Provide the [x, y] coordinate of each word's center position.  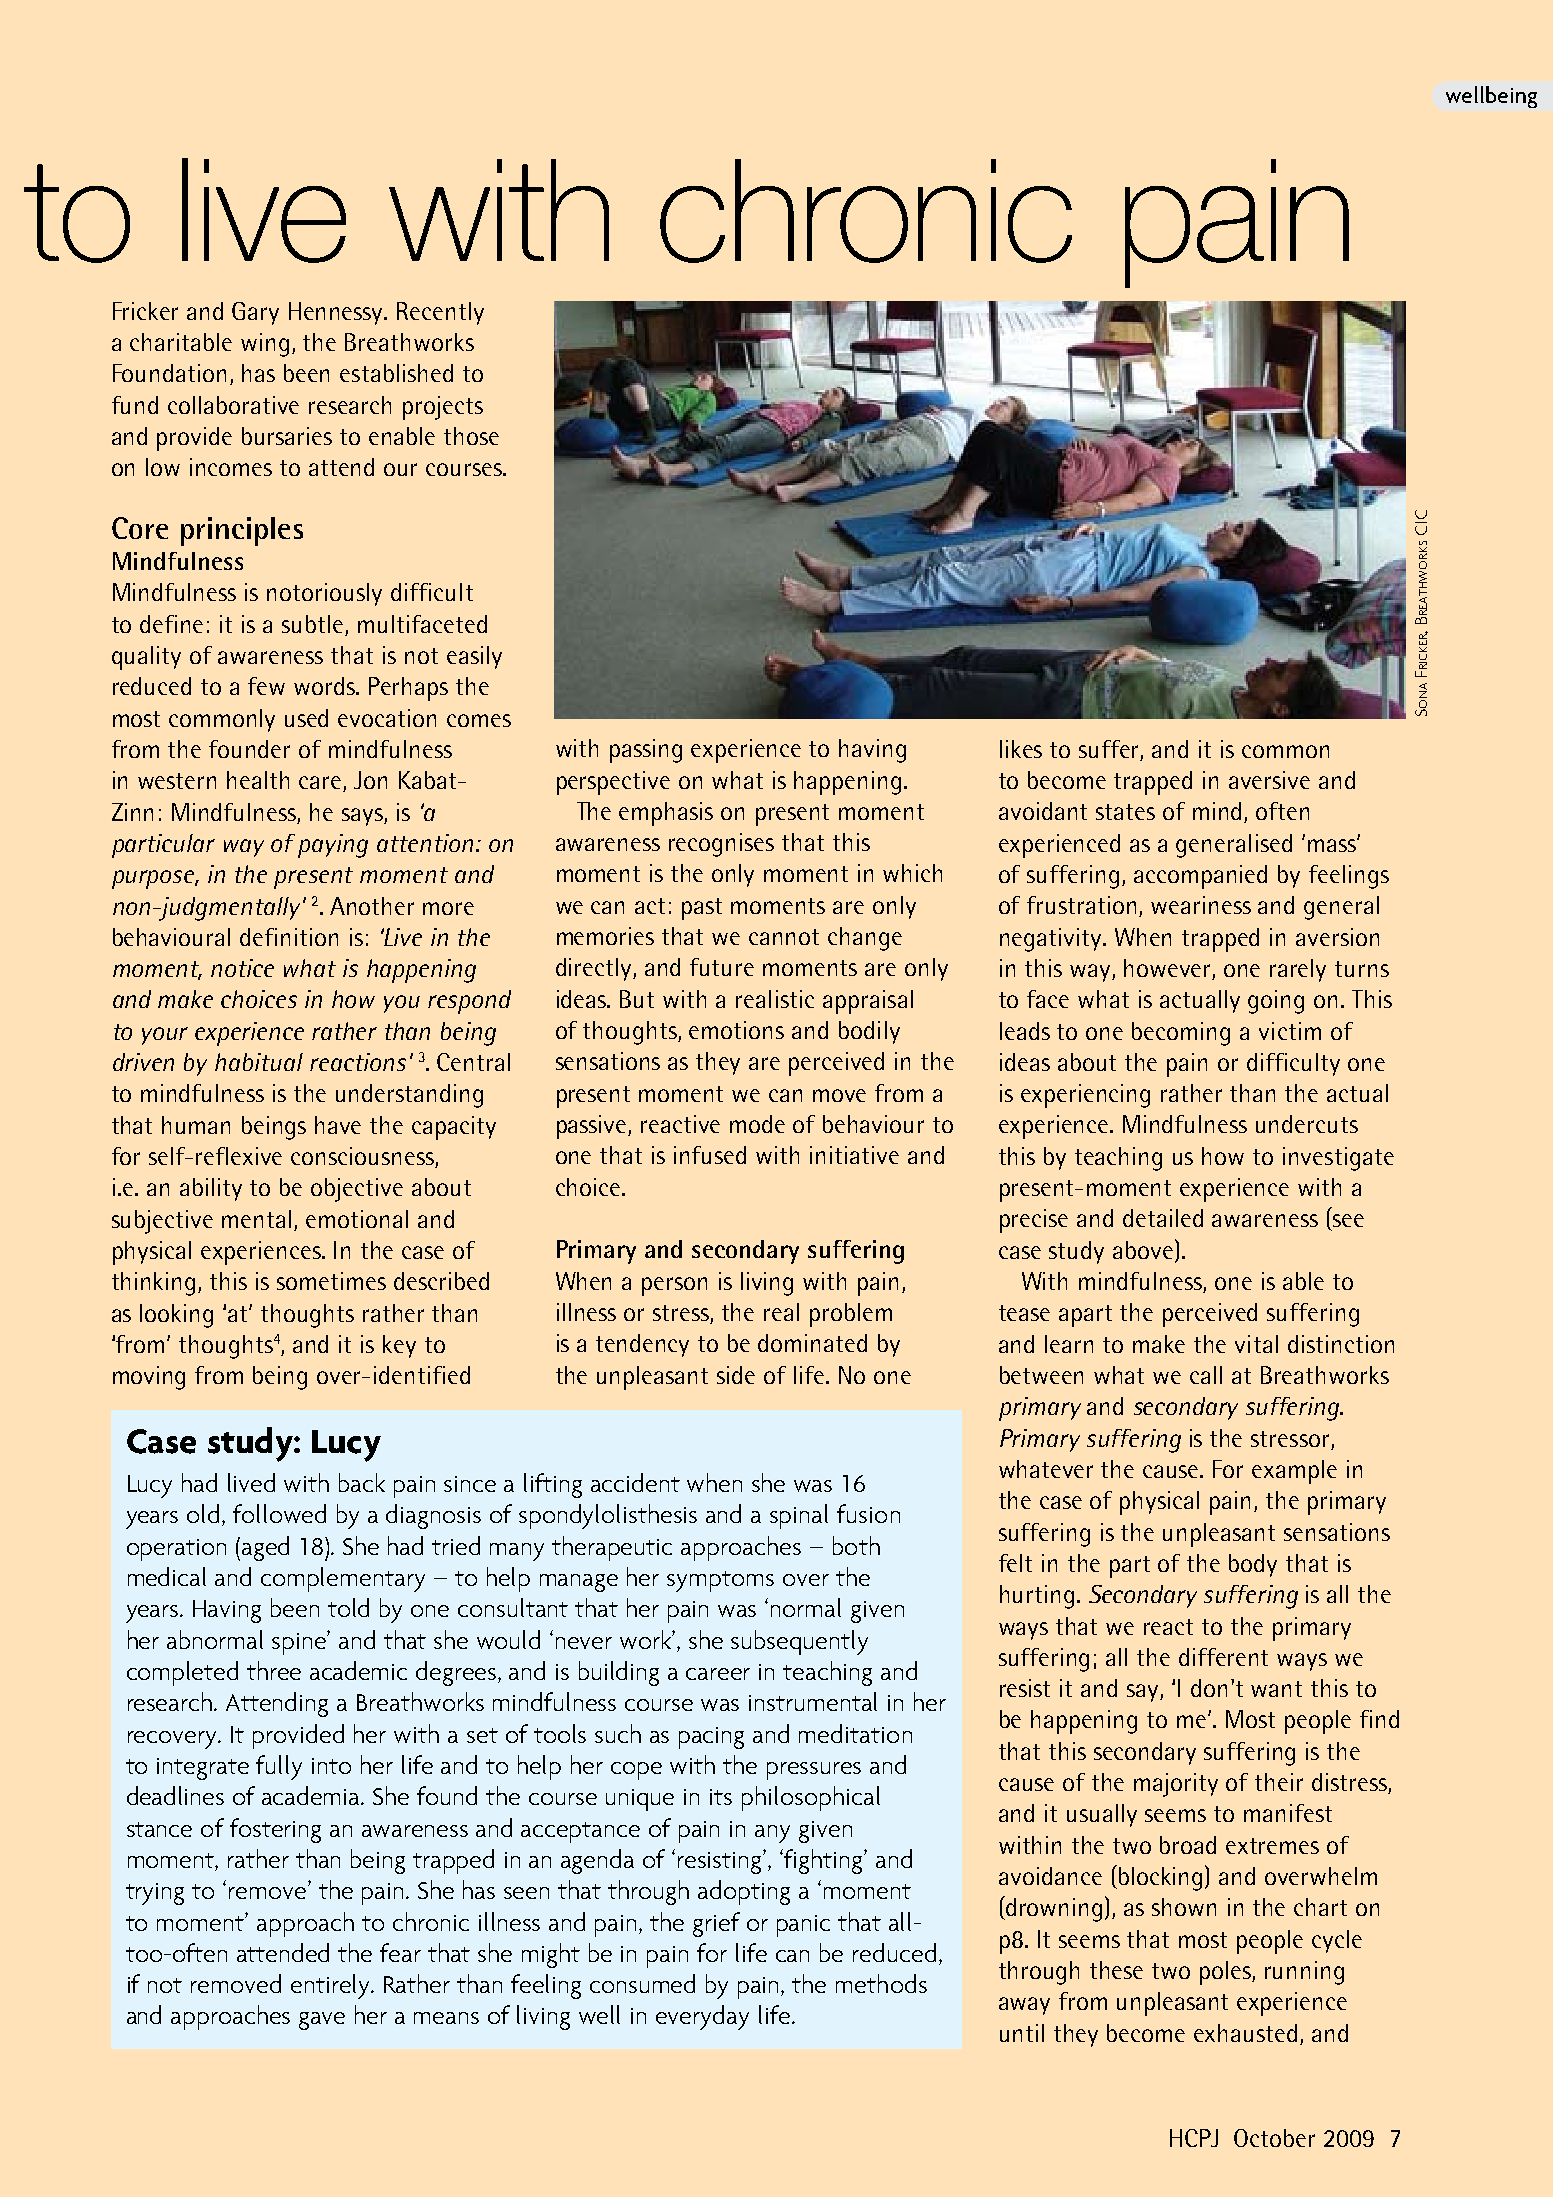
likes [1021, 749]
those [471, 436]
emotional [357, 1219]
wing [265, 345]
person [674, 1286]
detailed [1163, 1218]
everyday [702, 2017]
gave [322, 2021]
